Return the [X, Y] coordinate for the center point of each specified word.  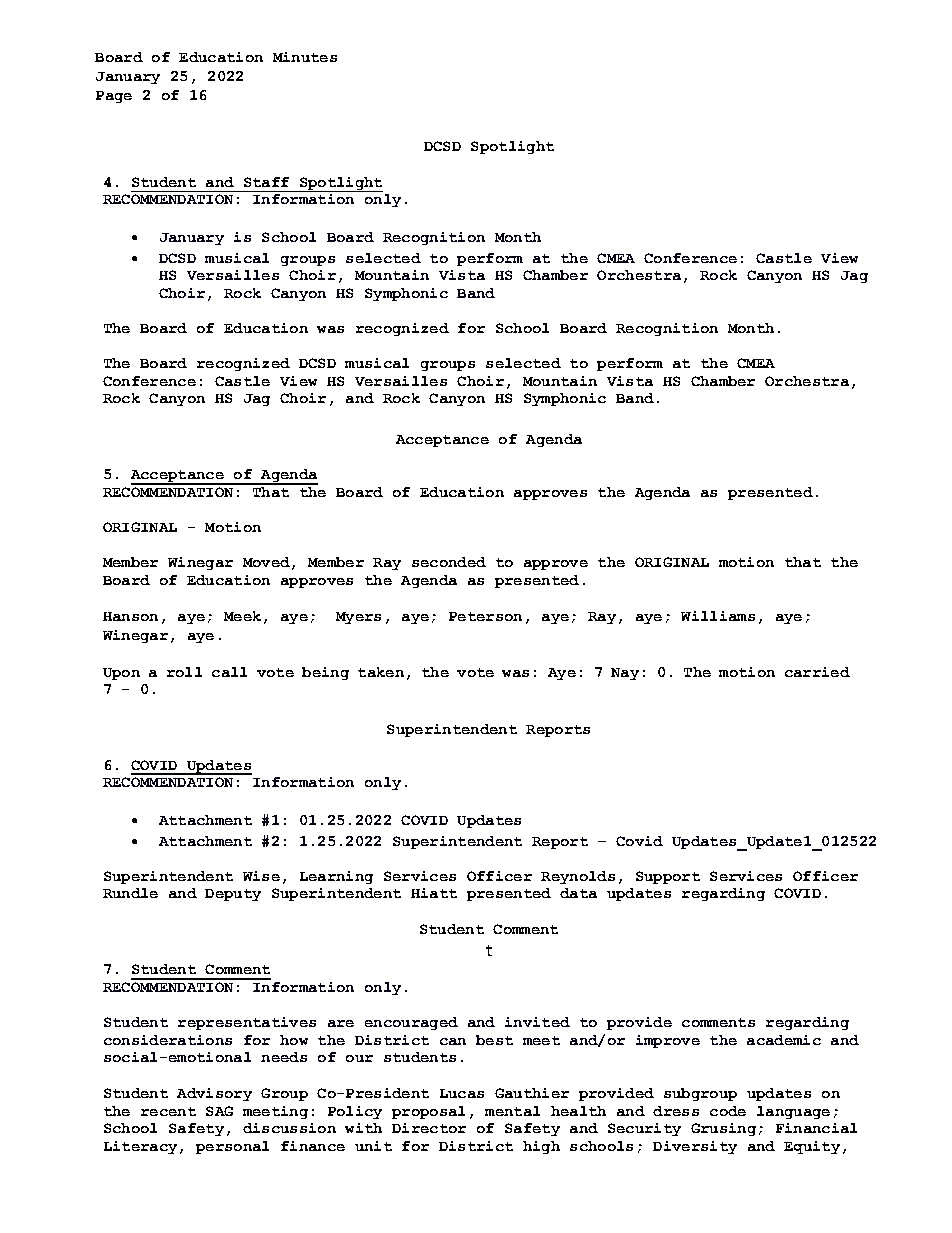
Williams [718, 616]
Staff [266, 182]
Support [668, 877]
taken [381, 672]
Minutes [305, 57]
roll [184, 672]
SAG [219, 1111]
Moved [266, 562]
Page [114, 97]
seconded [449, 562]
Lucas [462, 1093]
